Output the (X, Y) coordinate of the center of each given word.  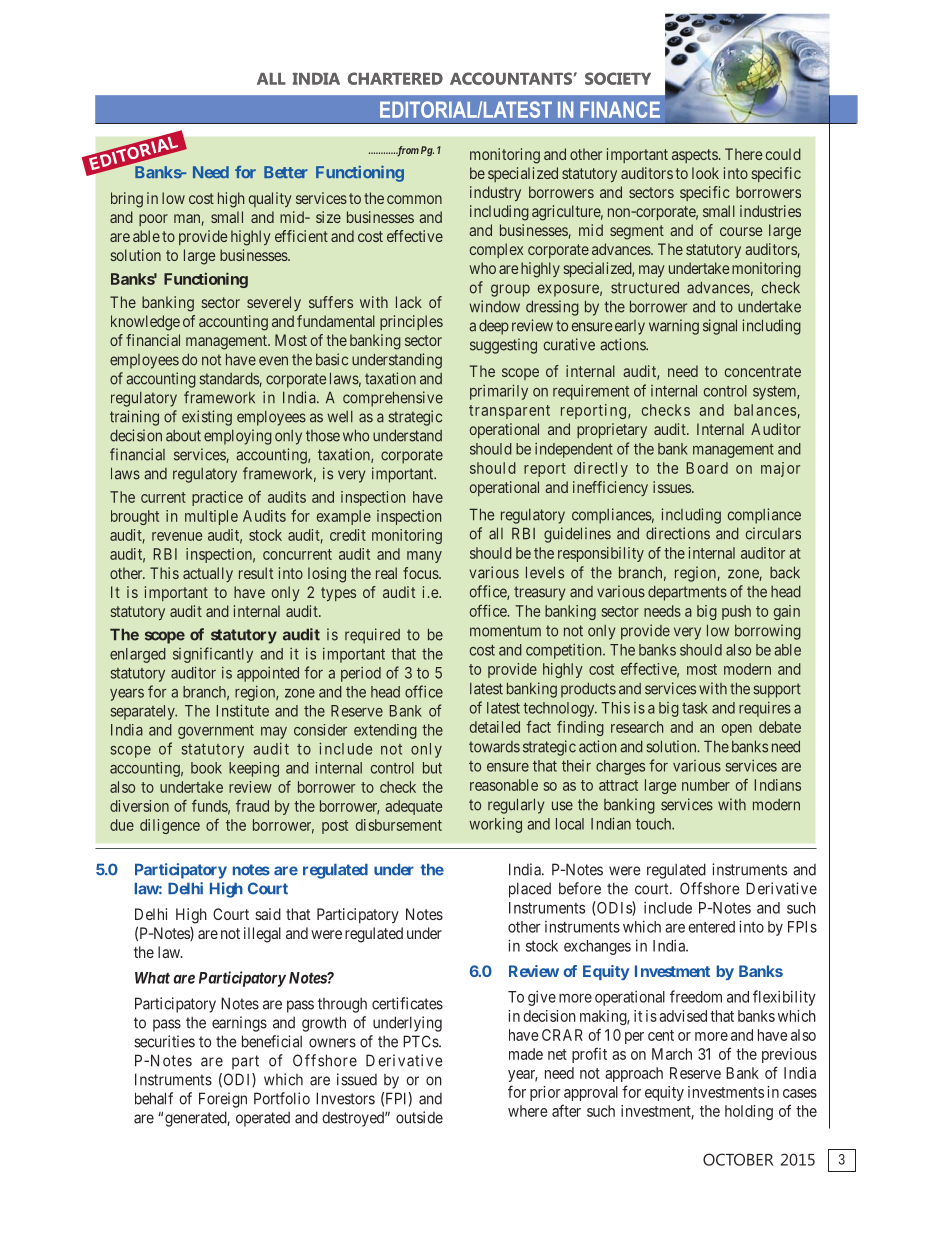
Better (286, 172)
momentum (505, 631)
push (736, 612)
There (743, 154)
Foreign (223, 1100)
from (406, 151)
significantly (213, 655)
